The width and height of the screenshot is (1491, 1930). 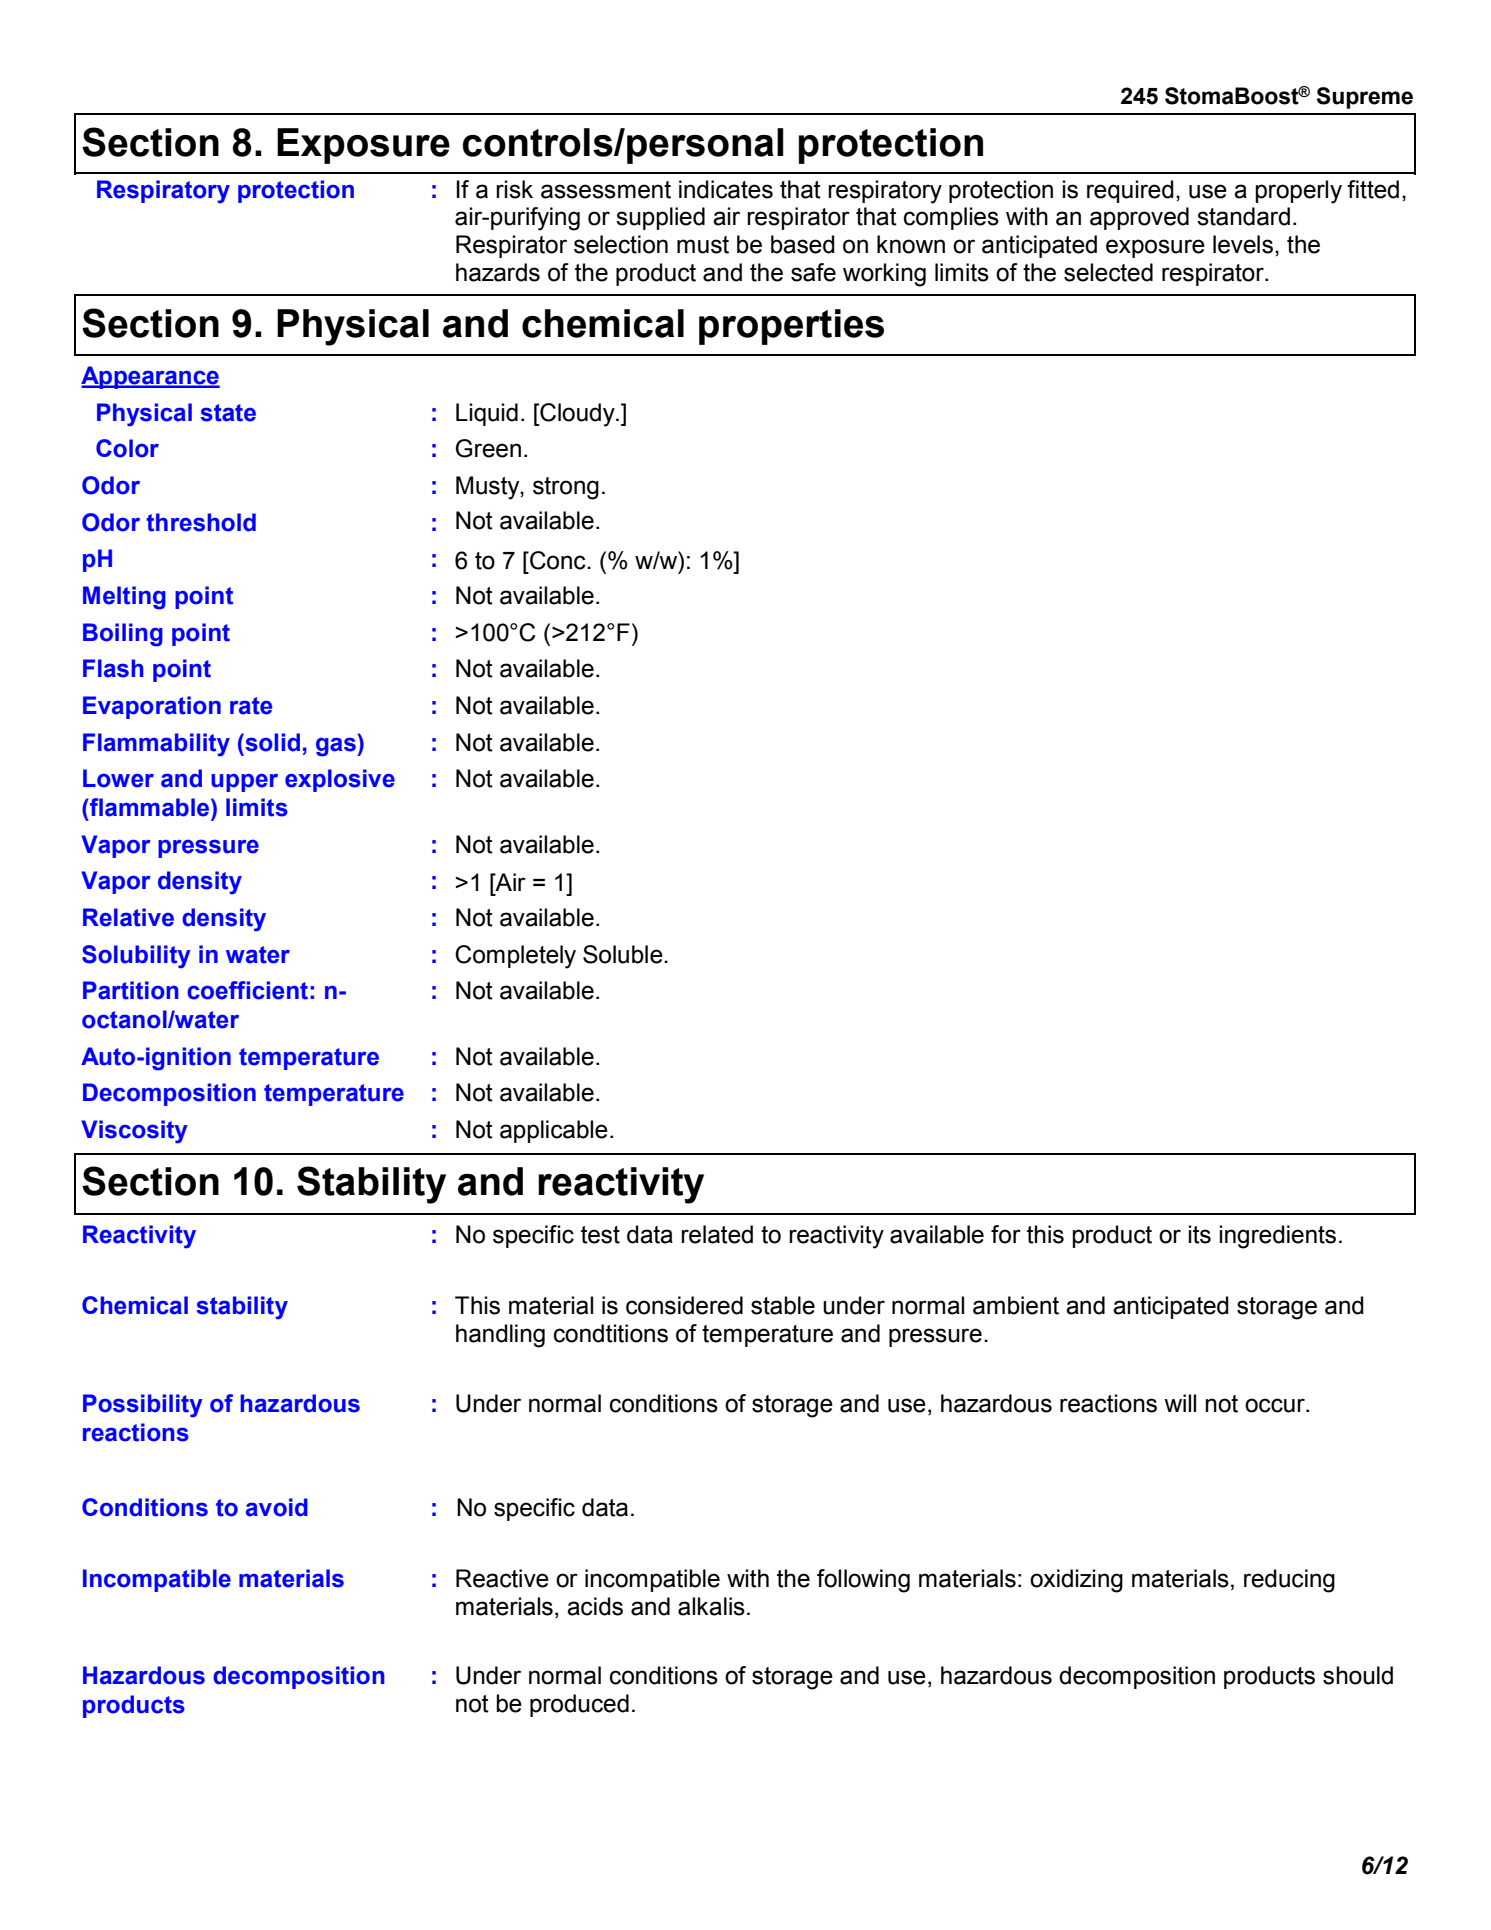 I want to click on properly, so click(x=1298, y=192).
